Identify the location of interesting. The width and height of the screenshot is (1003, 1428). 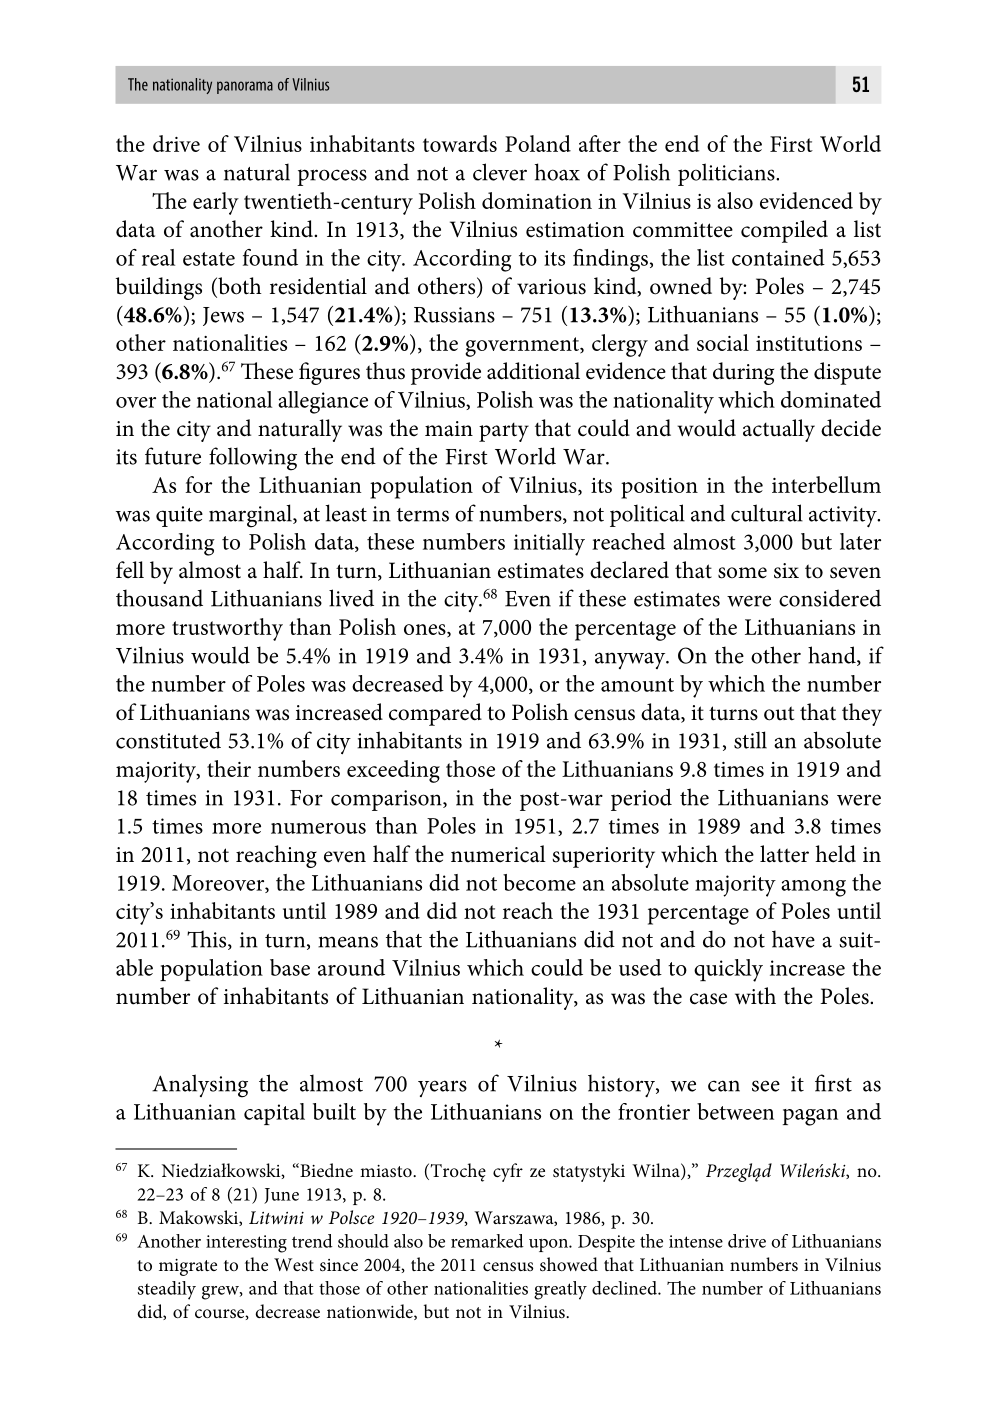
(246, 1244).
